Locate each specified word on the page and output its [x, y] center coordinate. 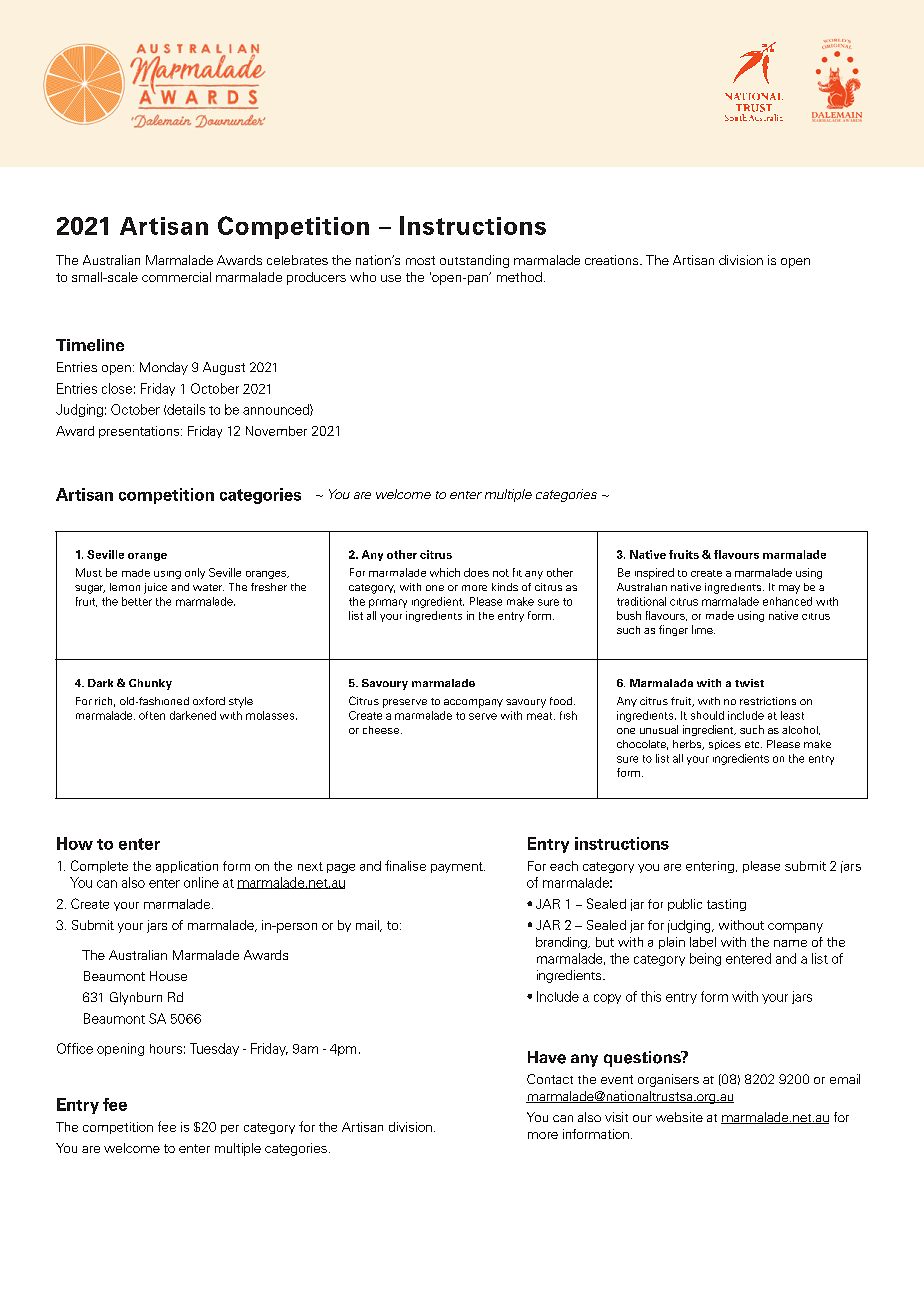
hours [166, 1049]
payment [458, 867]
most [420, 260]
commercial [176, 277]
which [445, 572]
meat [541, 716]
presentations [140, 432]
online [201, 882]
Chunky [150, 684]
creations [613, 260]
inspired [654, 573]
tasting [726, 905]
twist [749, 683]
